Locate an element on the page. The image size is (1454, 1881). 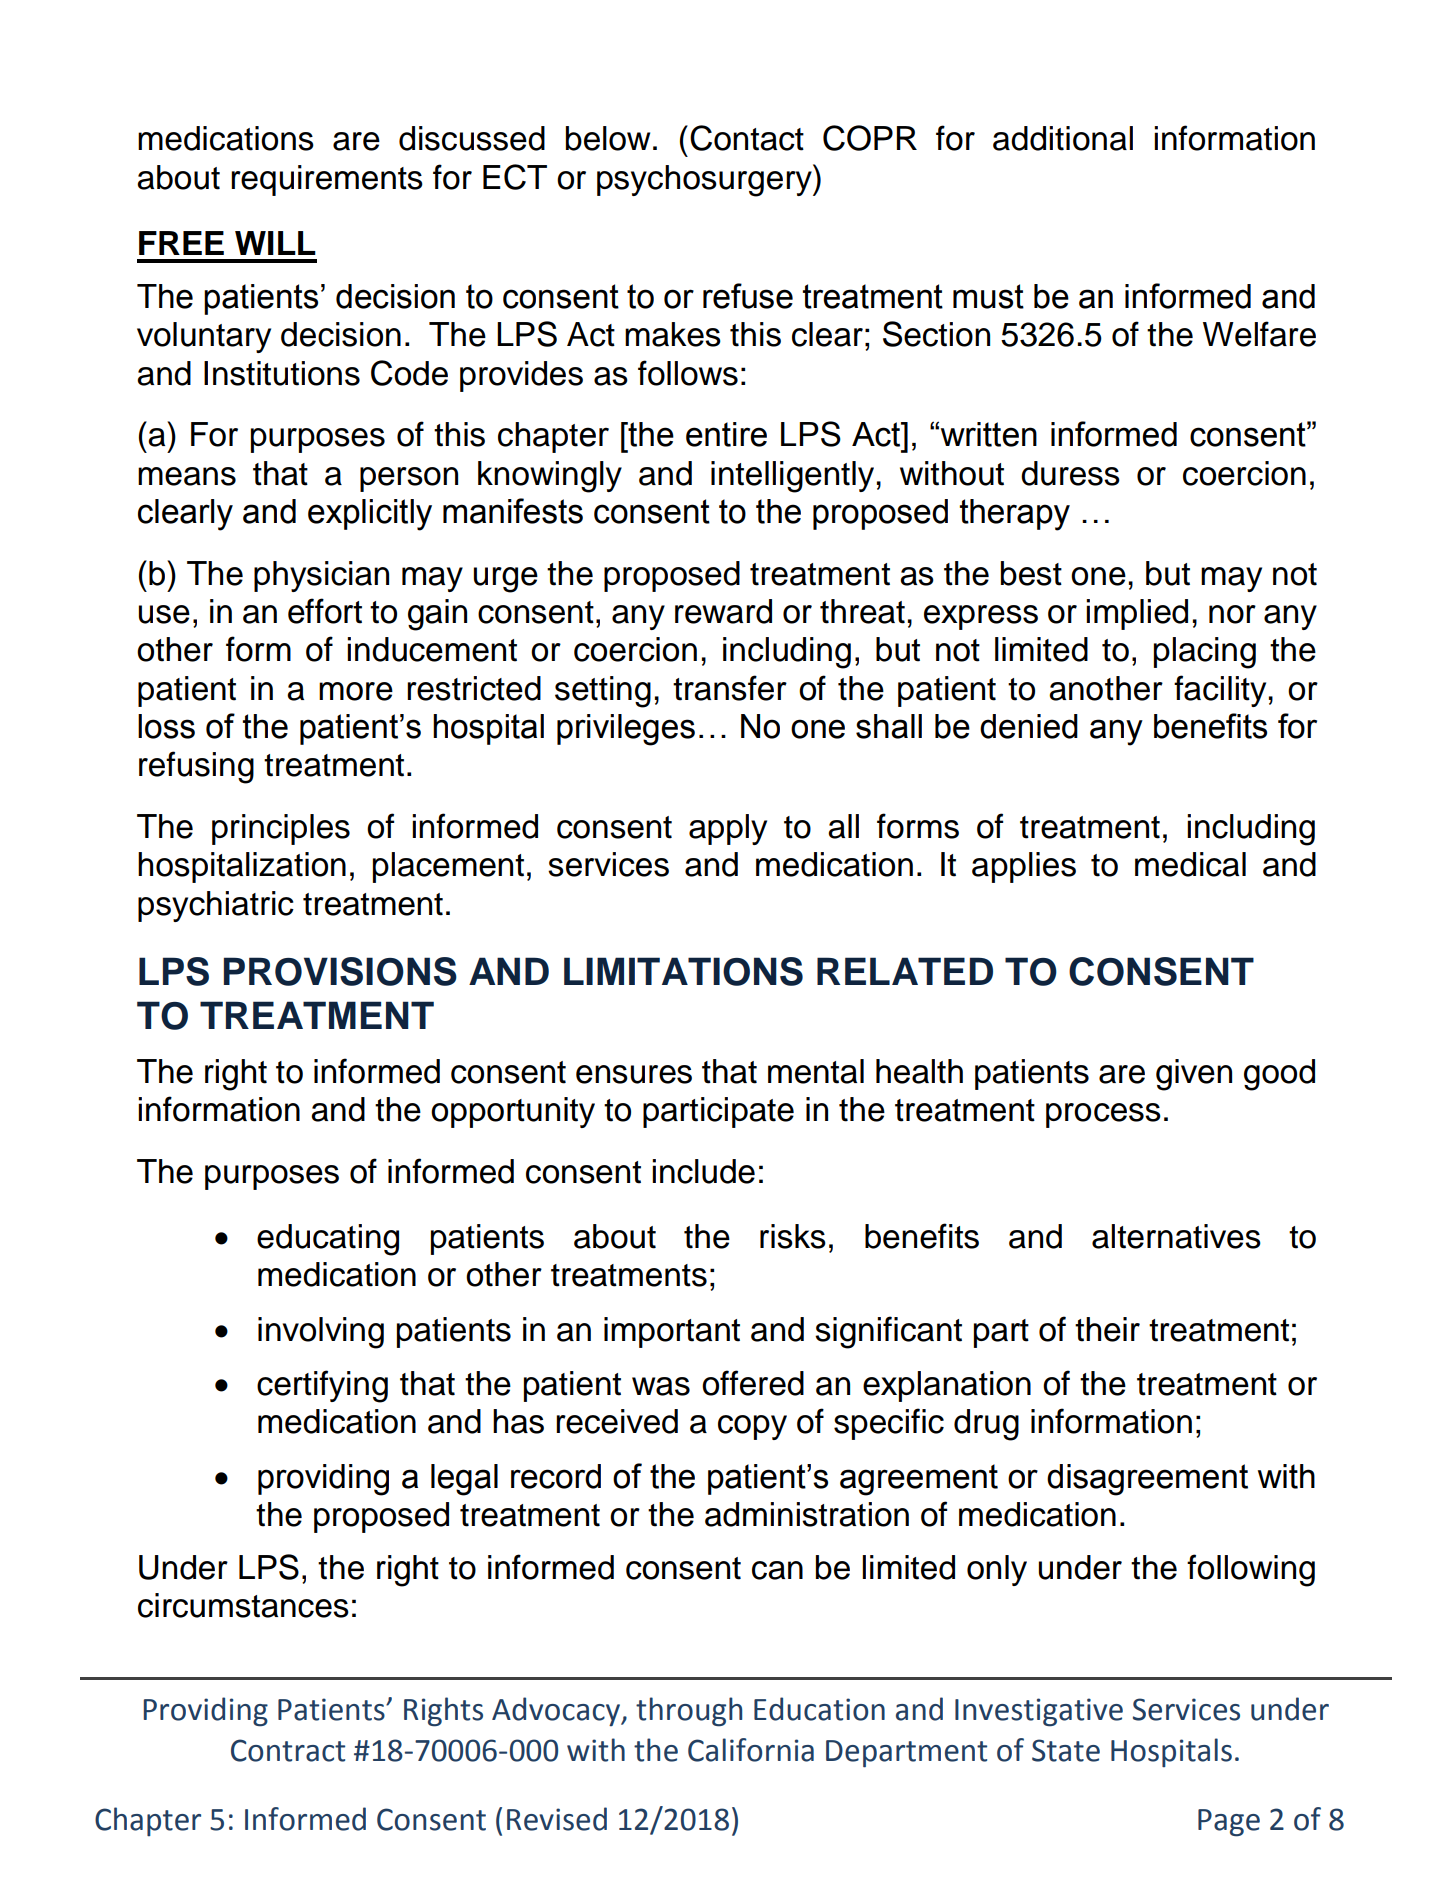
Contract is located at coordinates (288, 1750).
